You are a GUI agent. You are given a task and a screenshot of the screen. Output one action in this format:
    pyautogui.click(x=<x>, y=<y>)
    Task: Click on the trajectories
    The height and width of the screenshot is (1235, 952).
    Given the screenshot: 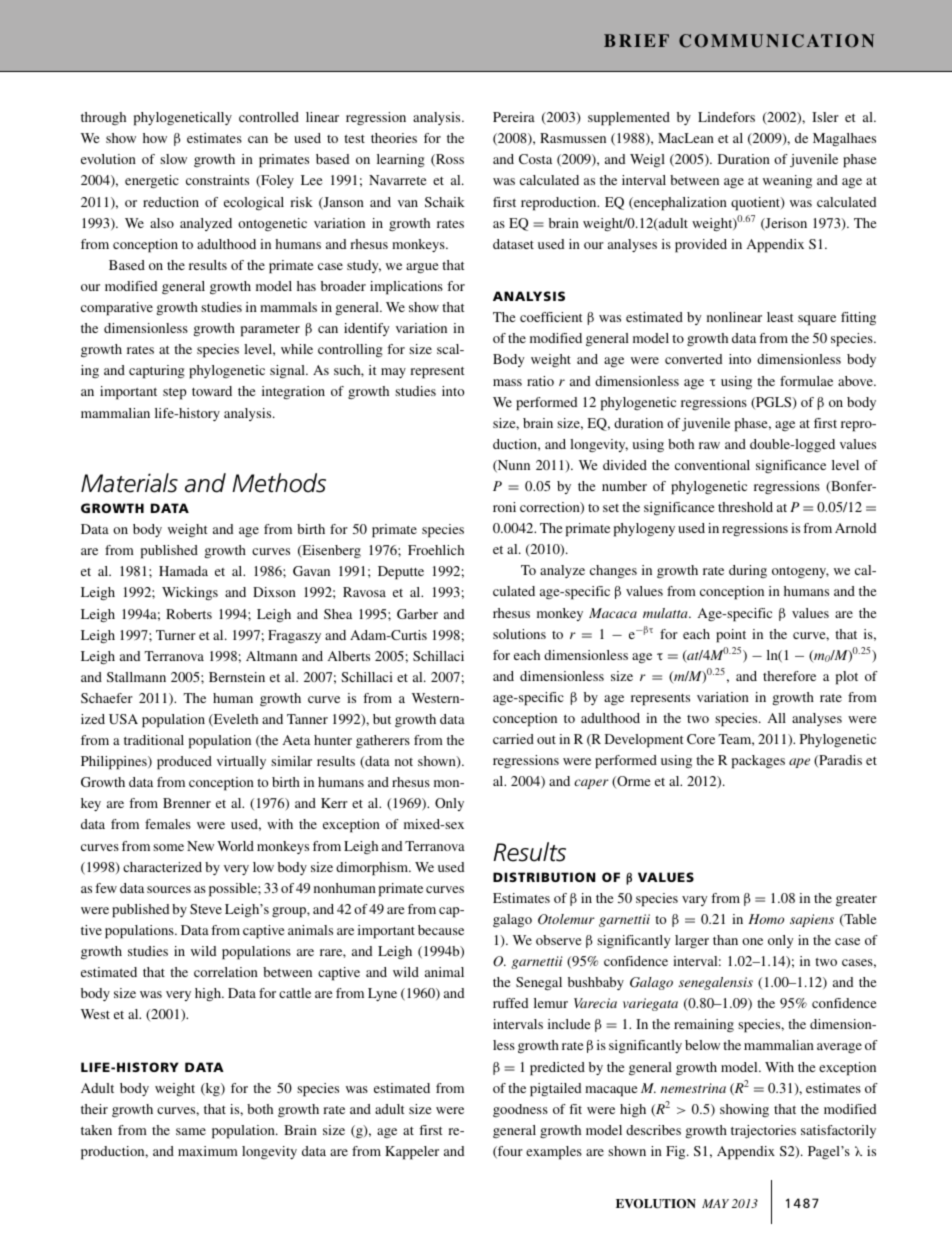 What is the action you would take?
    pyautogui.click(x=763, y=1131)
